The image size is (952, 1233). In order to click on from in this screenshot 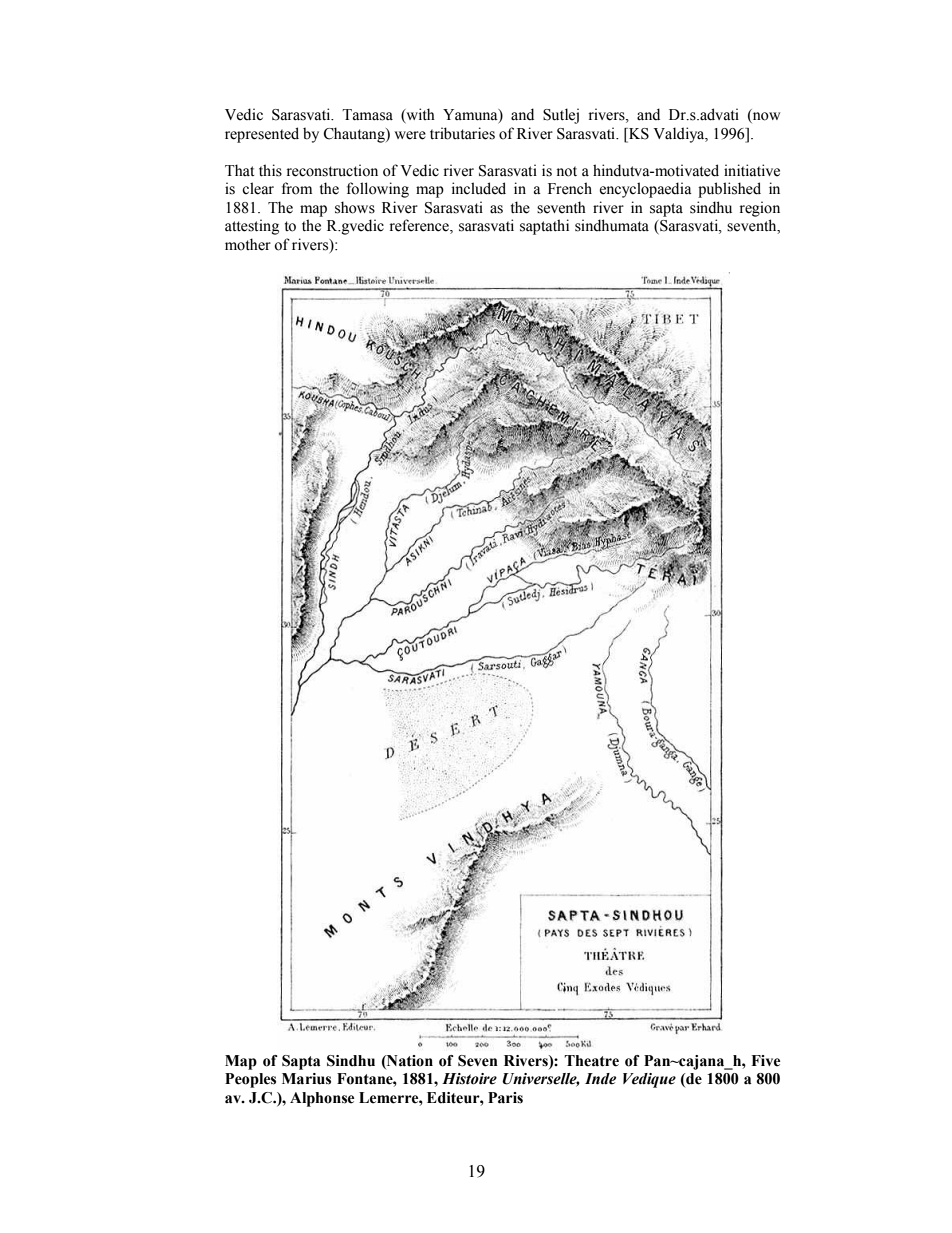, I will do `click(297, 188)`.
